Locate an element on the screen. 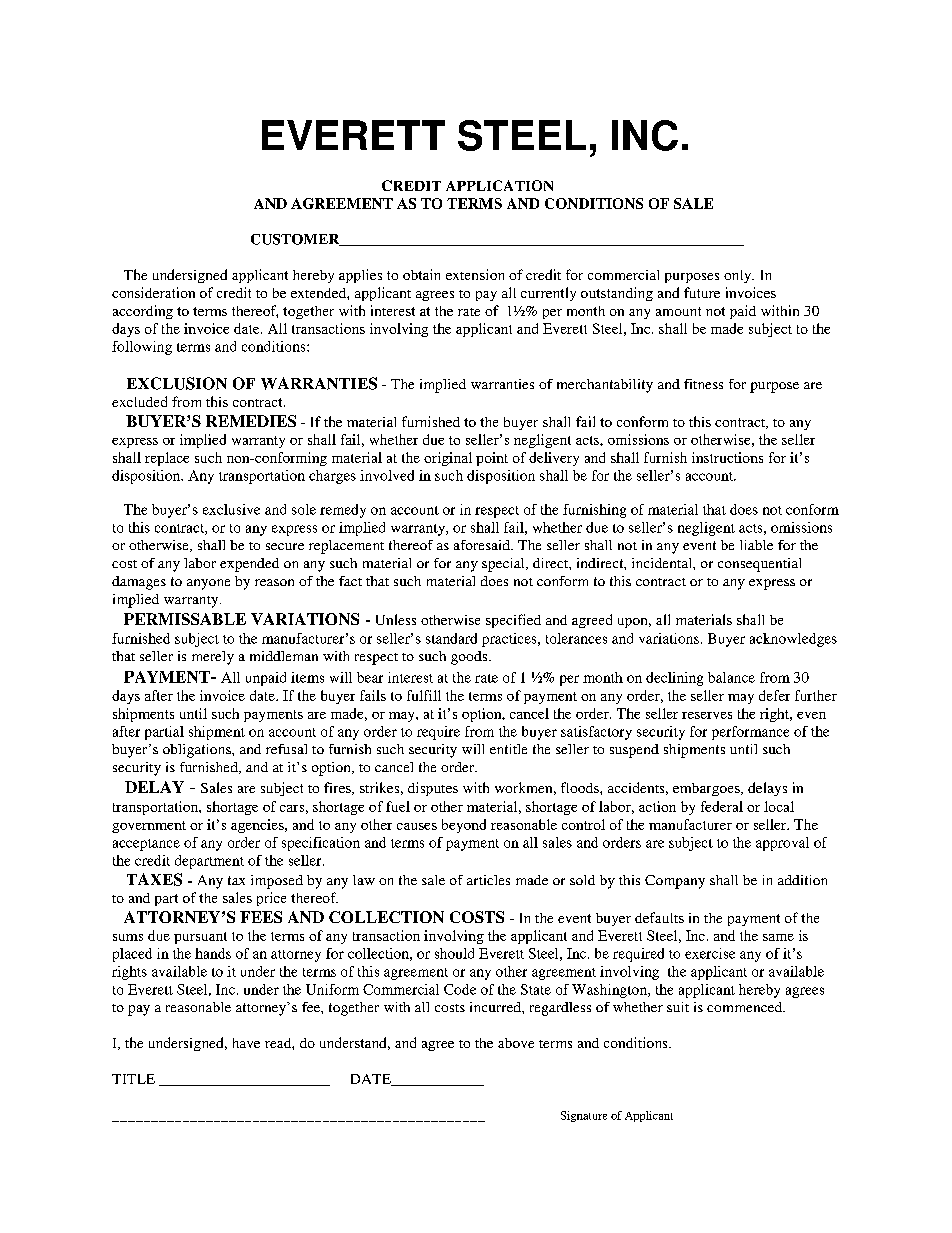 The height and width of the screenshot is (1233, 952). consideration is located at coordinates (153, 292).
